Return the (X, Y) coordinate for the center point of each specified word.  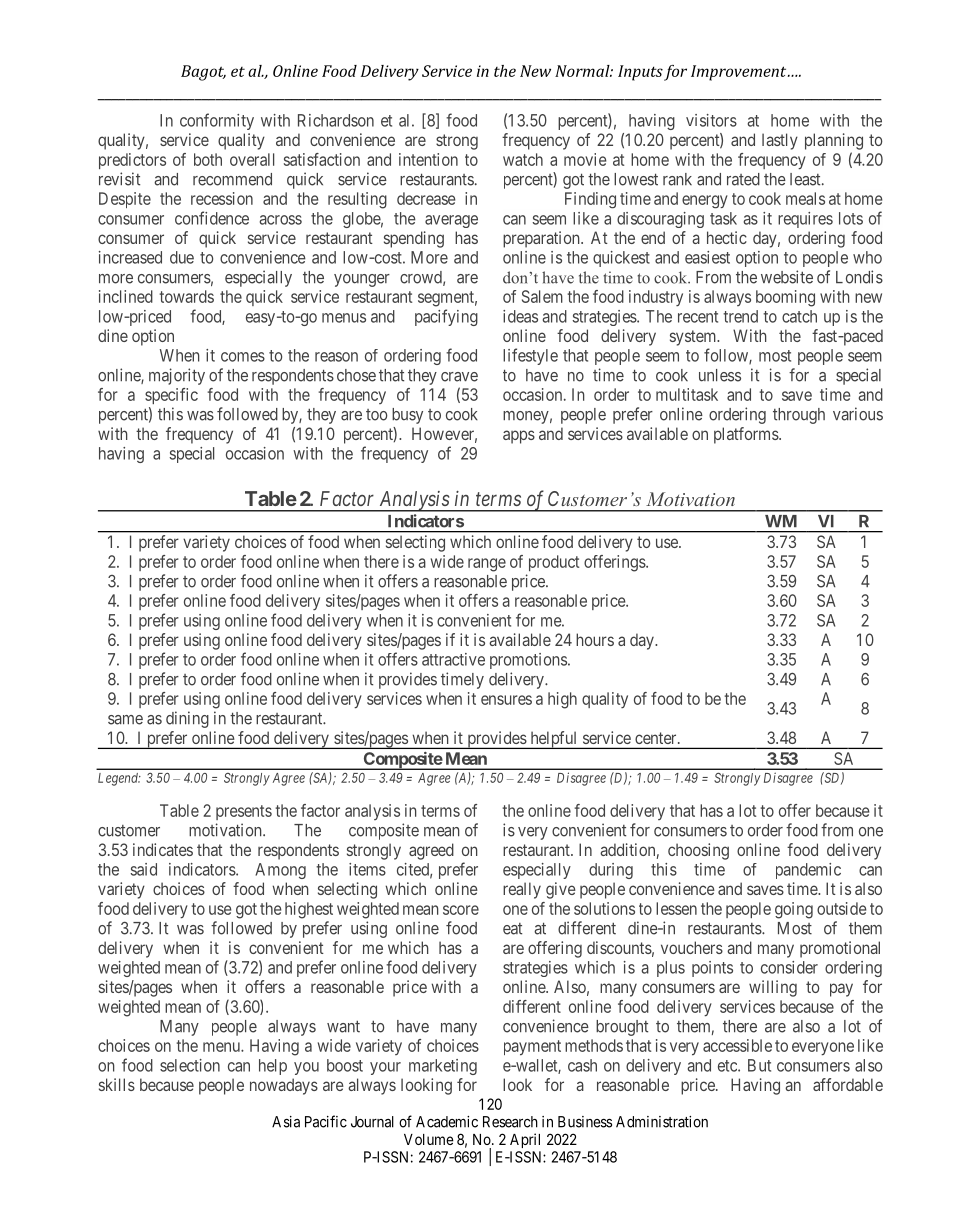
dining (187, 719)
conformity (217, 121)
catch (799, 316)
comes (243, 357)
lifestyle (530, 356)
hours (595, 639)
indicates (163, 849)
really (522, 890)
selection (190, 1065)
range (487, 565)
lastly (780, 141)
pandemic (808, 871)
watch (523, 159)
